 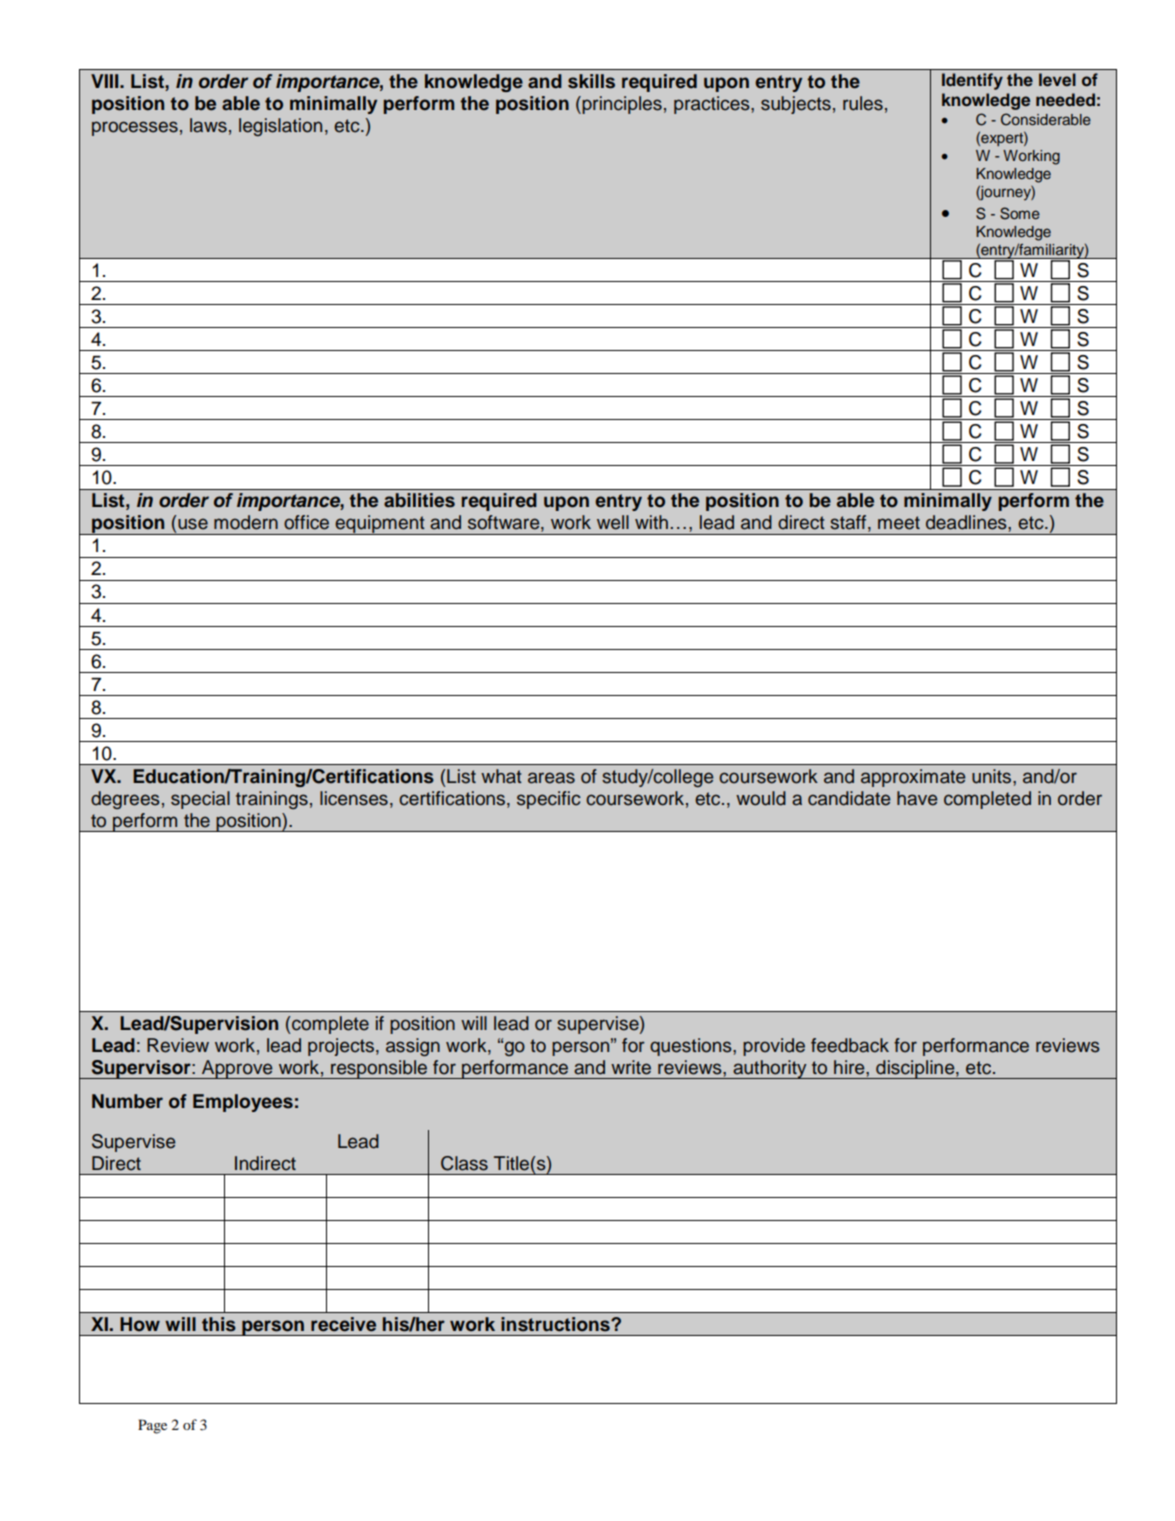 I want to click on modern, so click(x=246, y=522).
